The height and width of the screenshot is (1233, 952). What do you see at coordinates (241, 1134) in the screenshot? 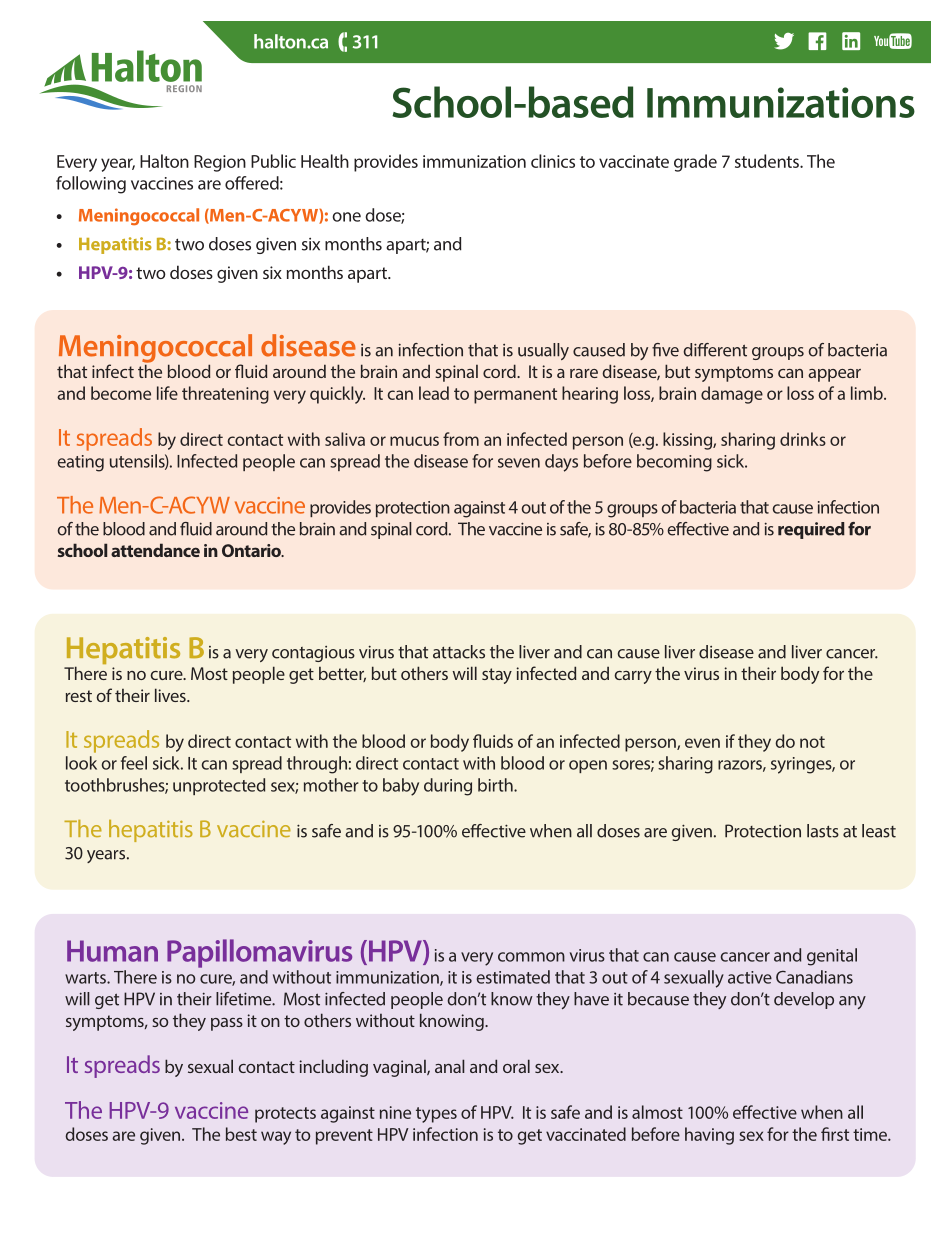
I see `best` at bounding box center [241, 1134].
